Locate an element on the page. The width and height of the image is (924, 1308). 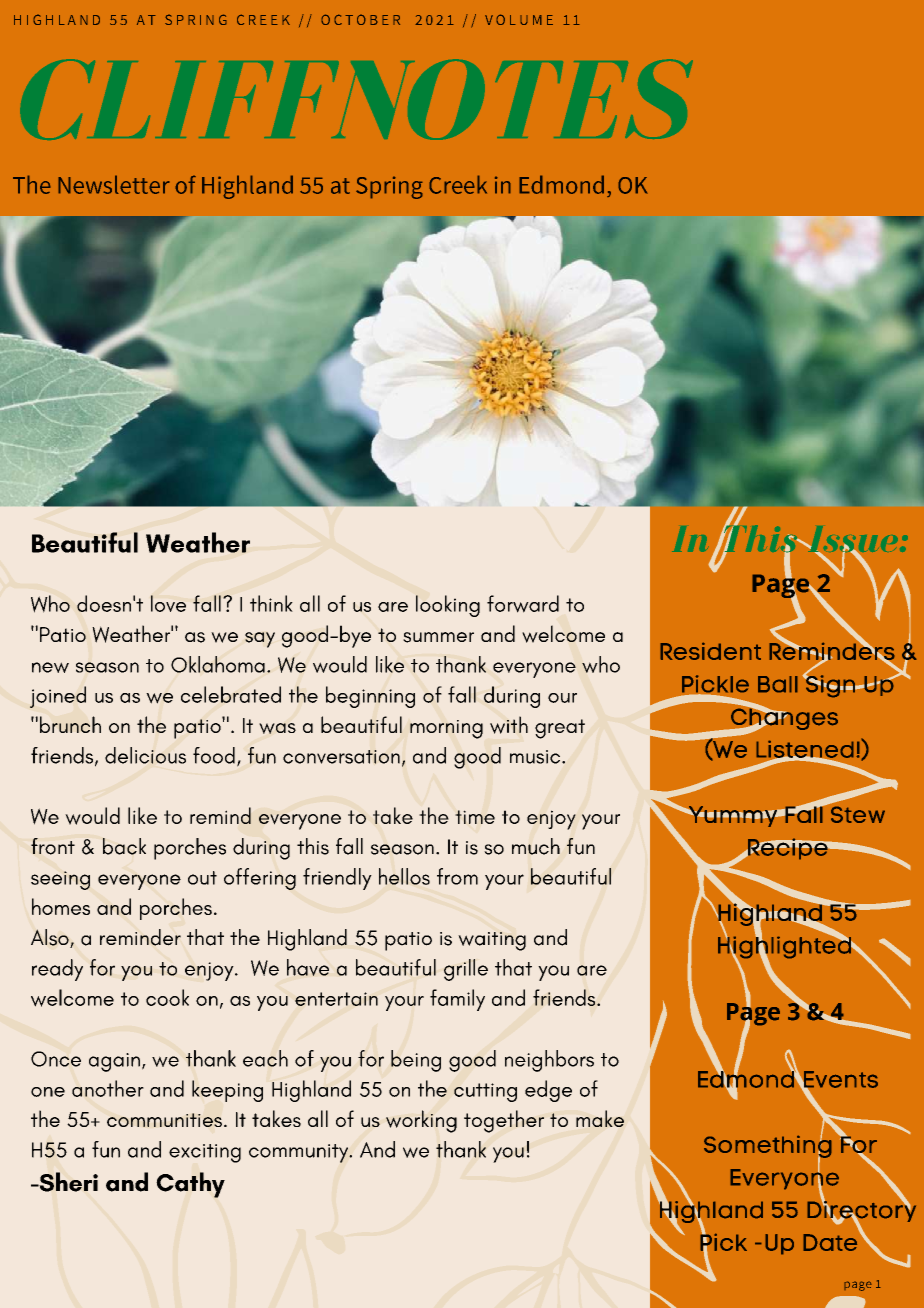
neighbors is located at coordinates (549, 1061).
